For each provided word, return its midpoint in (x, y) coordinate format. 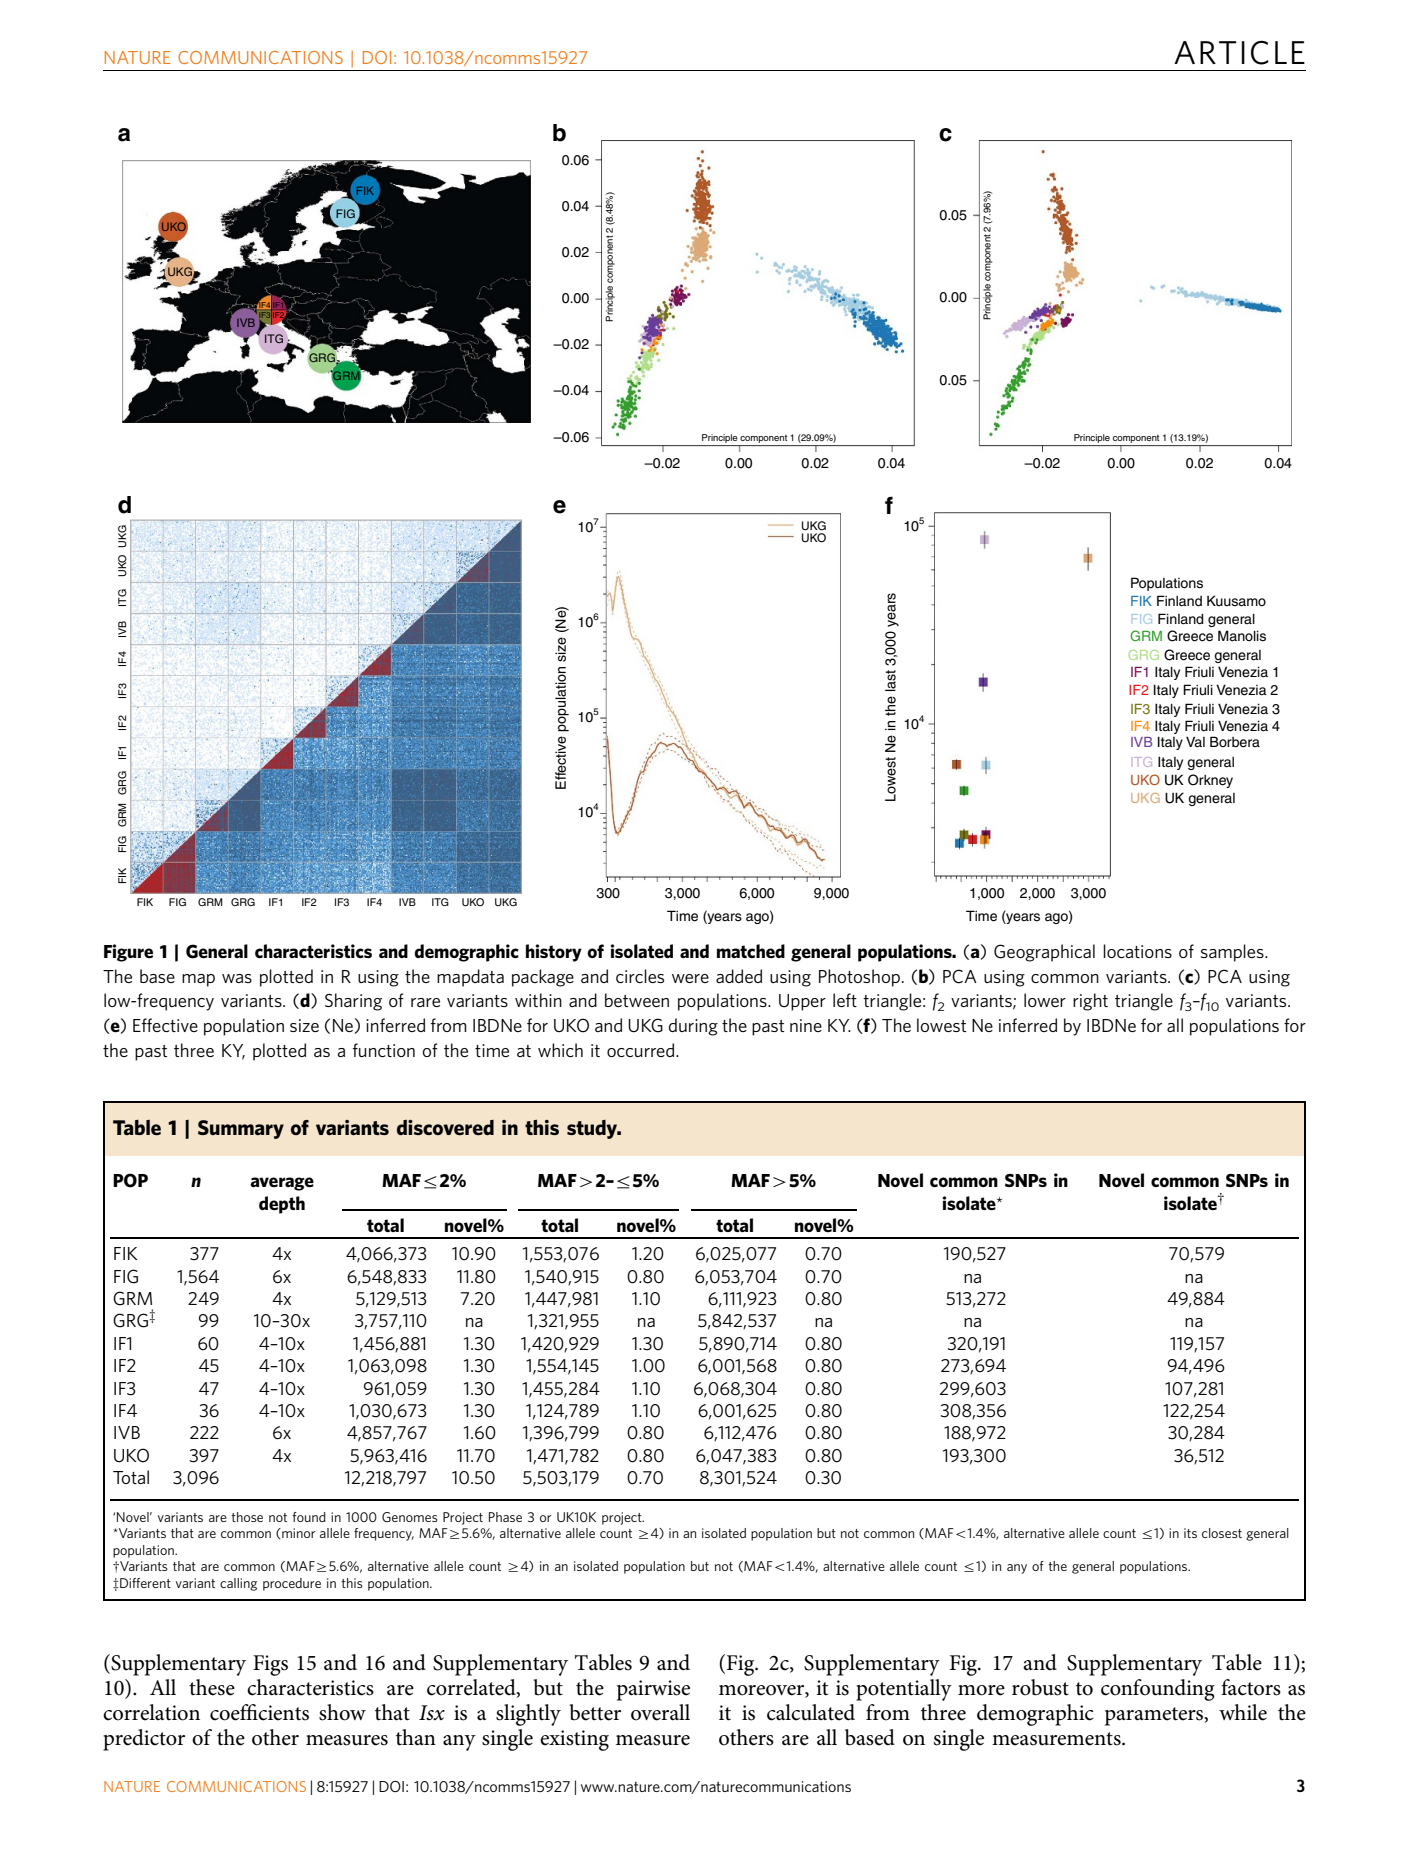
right (1090, 1002)
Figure (128, 953)
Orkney (1210, 781)
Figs (270, 1665)
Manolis (1242, 636)
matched (751, 951)
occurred (642, 1050)
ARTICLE (1239, 52)
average (282, 1184)
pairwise (653, 1690)
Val (1195, 741)
